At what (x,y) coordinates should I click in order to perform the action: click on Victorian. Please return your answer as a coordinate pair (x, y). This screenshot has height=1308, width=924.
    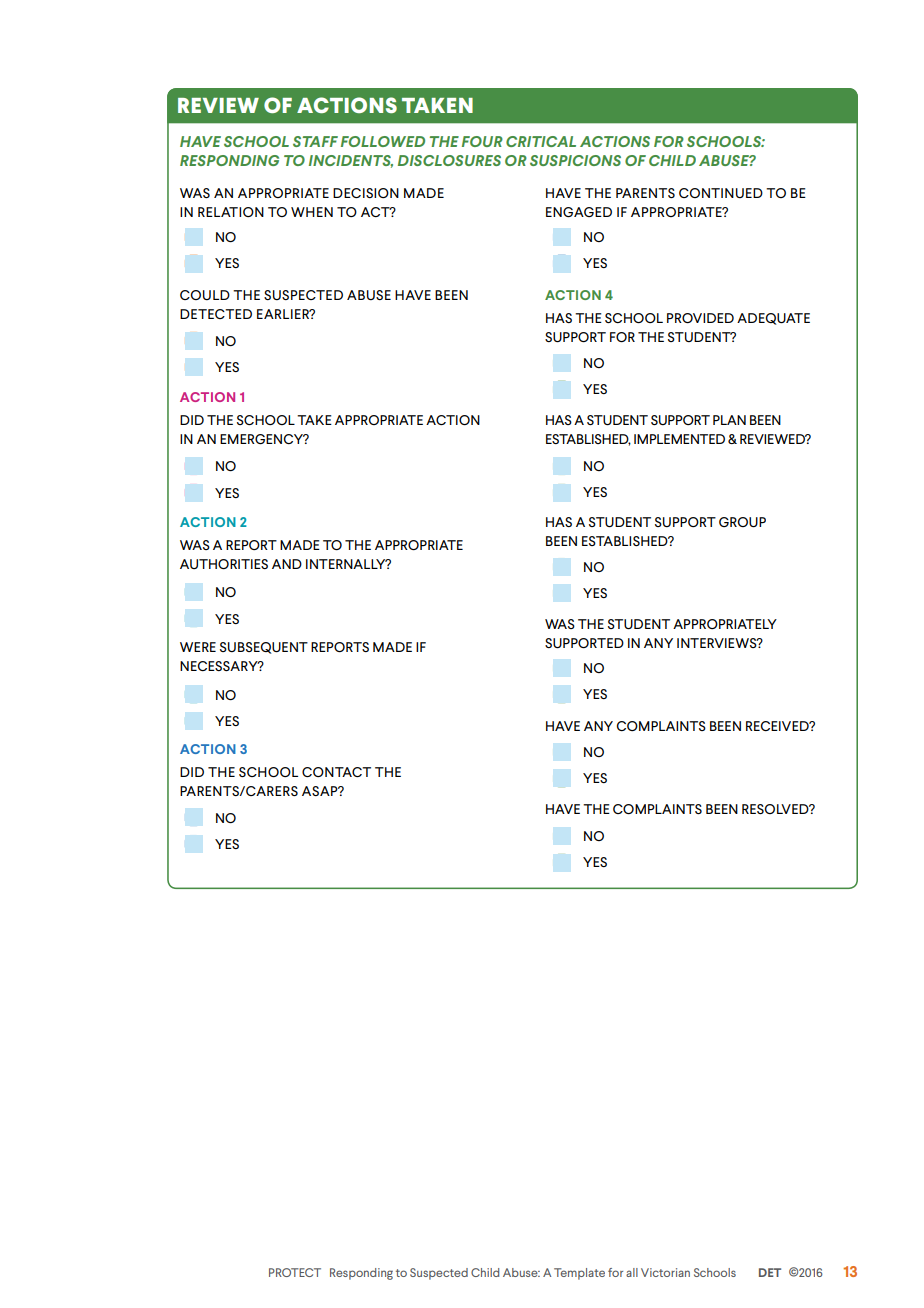
    Looking at the image, I should click on (665, 1272).
